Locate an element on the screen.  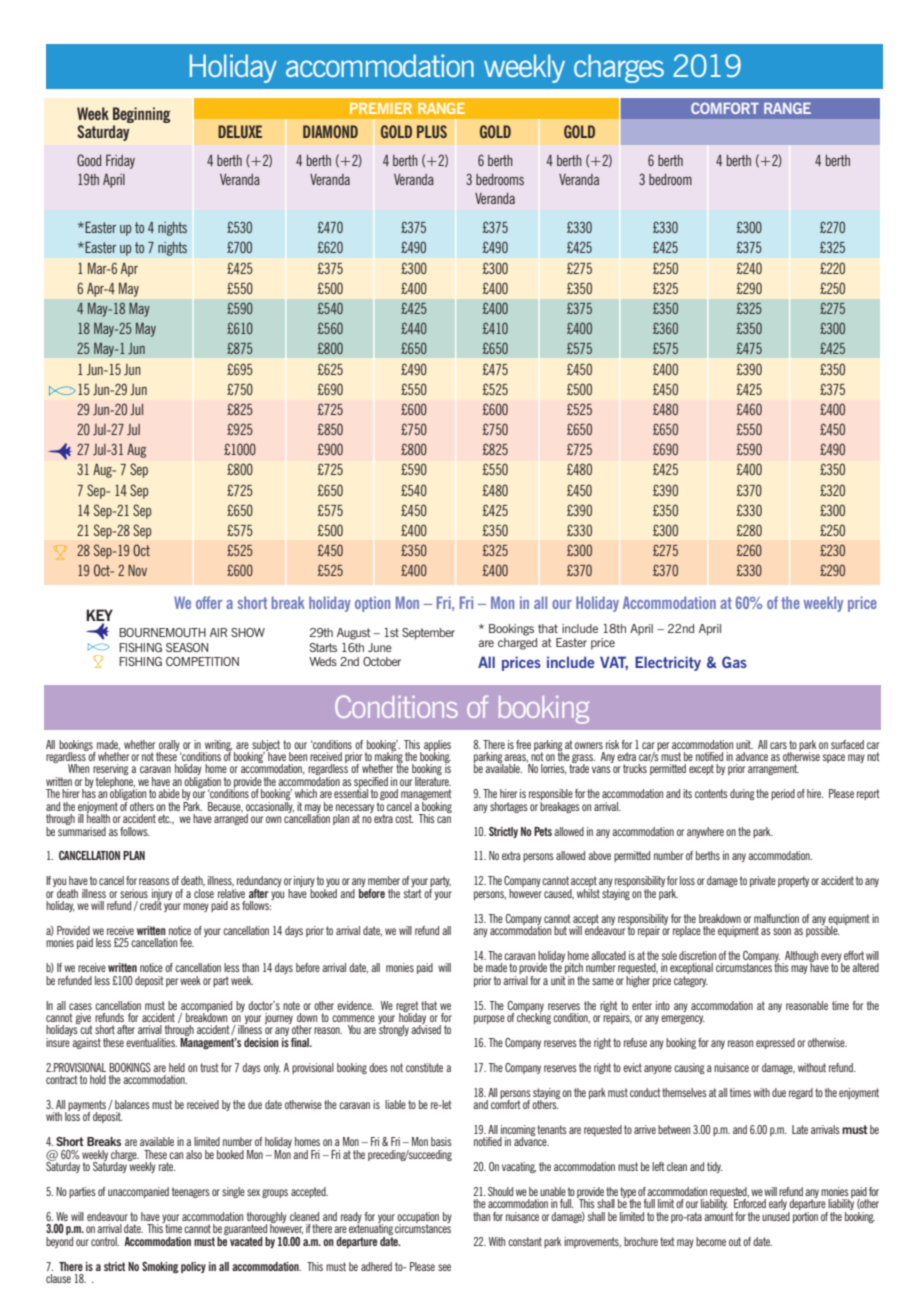
fee is located at coordinates (187, 942).
